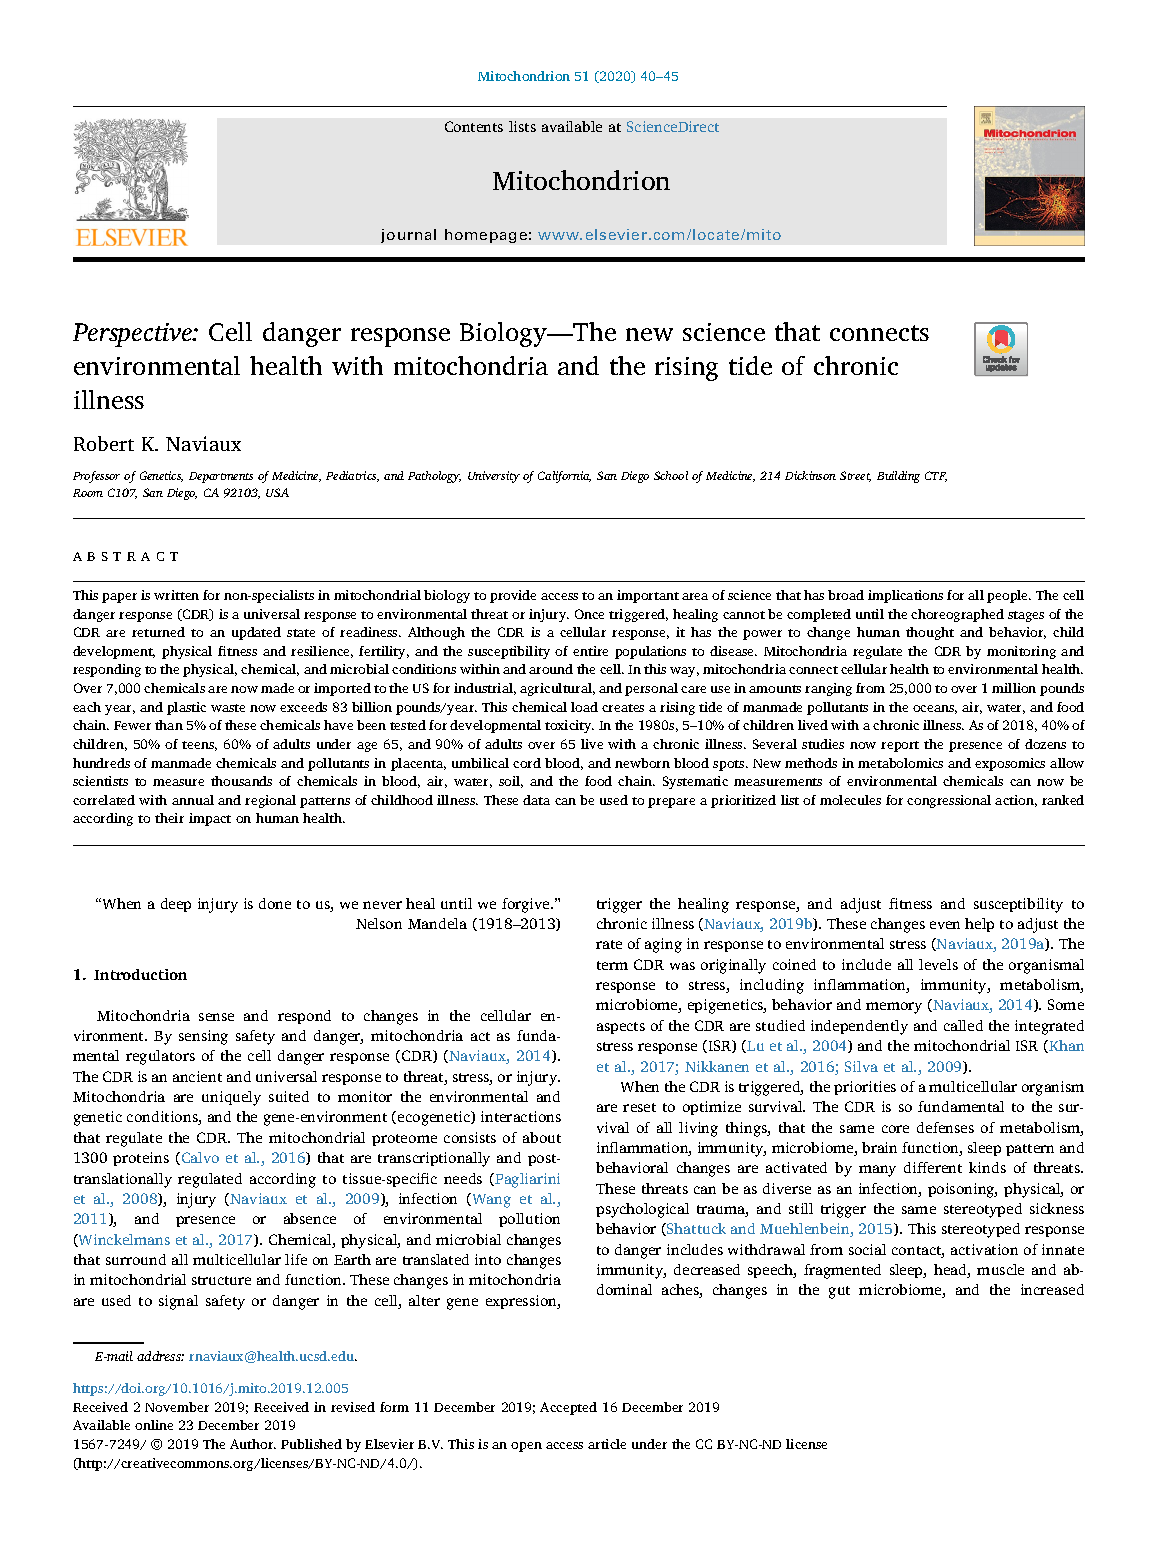 This image has width=1158, height=1544. Describe the element at coordinates (176, 595) in the image. I see `written` at that location.
